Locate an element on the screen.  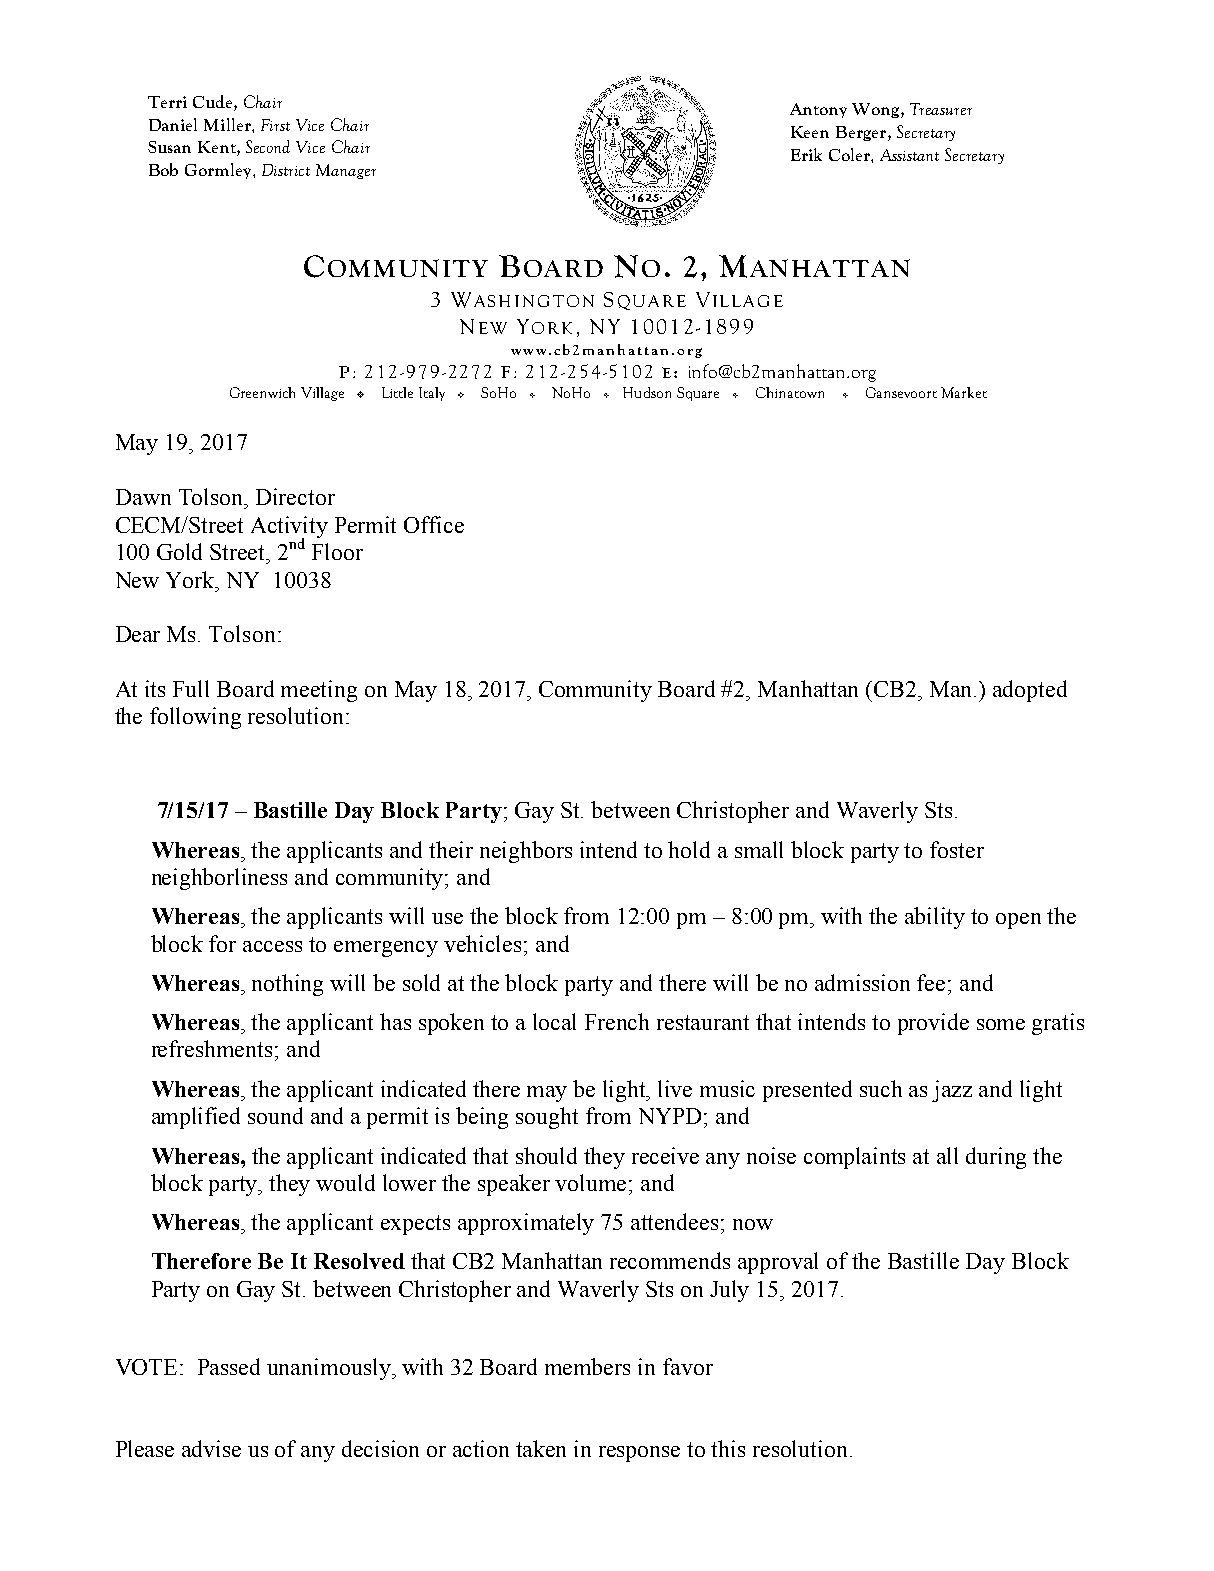
advise is located at coordinates (211, 1448).
